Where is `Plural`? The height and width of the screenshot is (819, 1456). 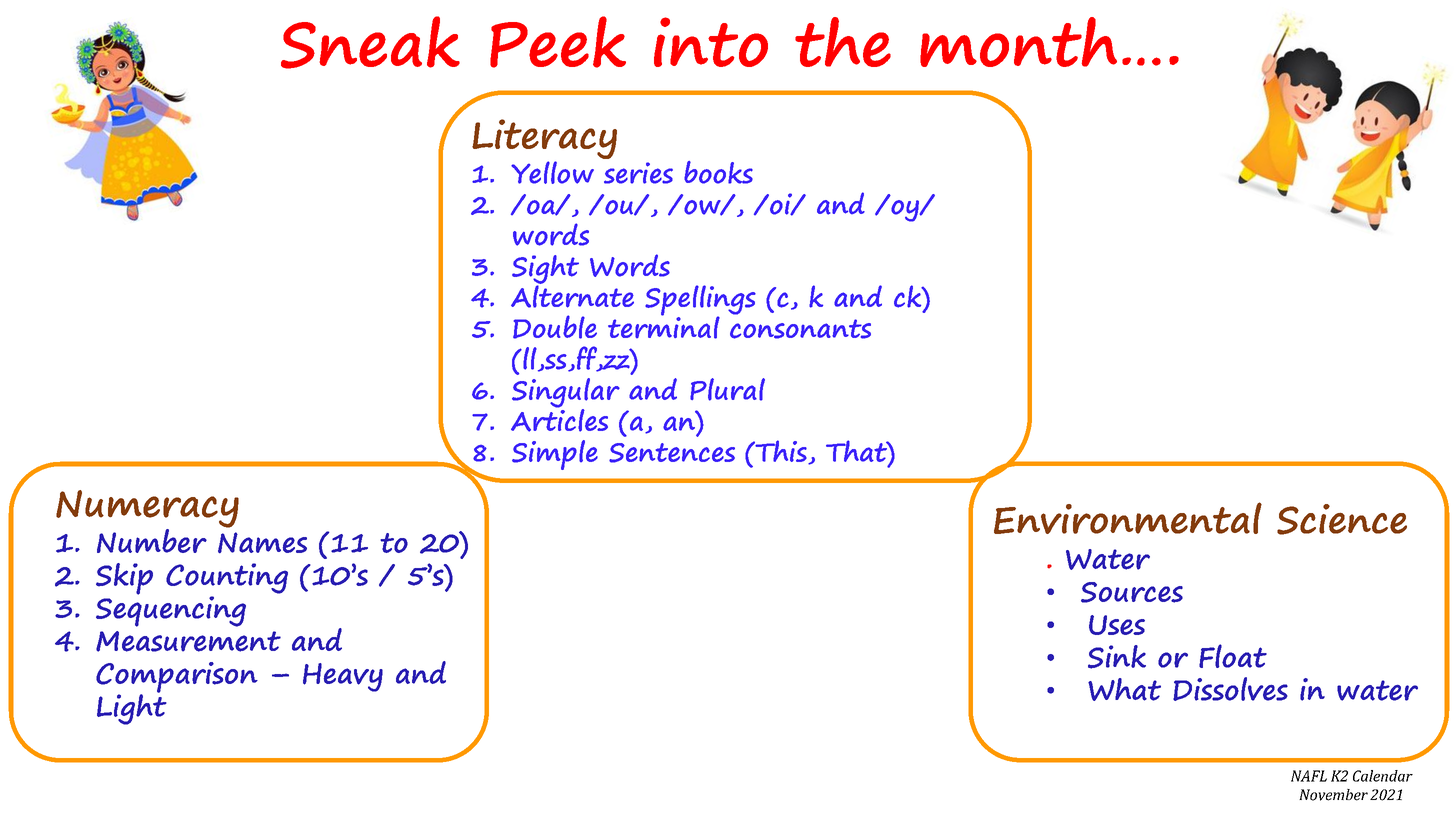 Plural is located at coordinates (727, 389).
